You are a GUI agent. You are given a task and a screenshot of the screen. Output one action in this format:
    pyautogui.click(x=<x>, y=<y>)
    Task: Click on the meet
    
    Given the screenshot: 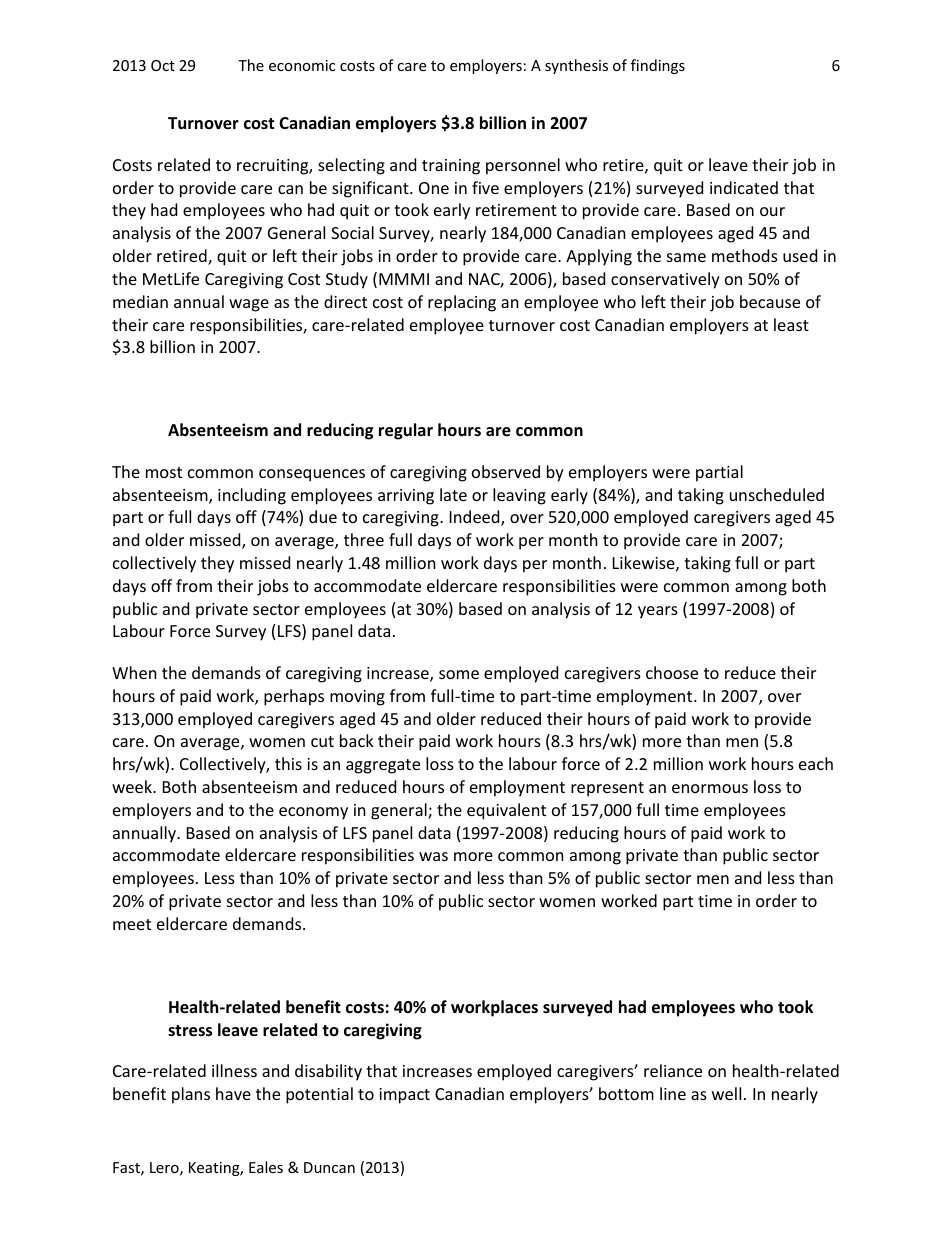 What is the action you would take?
    pyautogui.click(x=132, y=924)
